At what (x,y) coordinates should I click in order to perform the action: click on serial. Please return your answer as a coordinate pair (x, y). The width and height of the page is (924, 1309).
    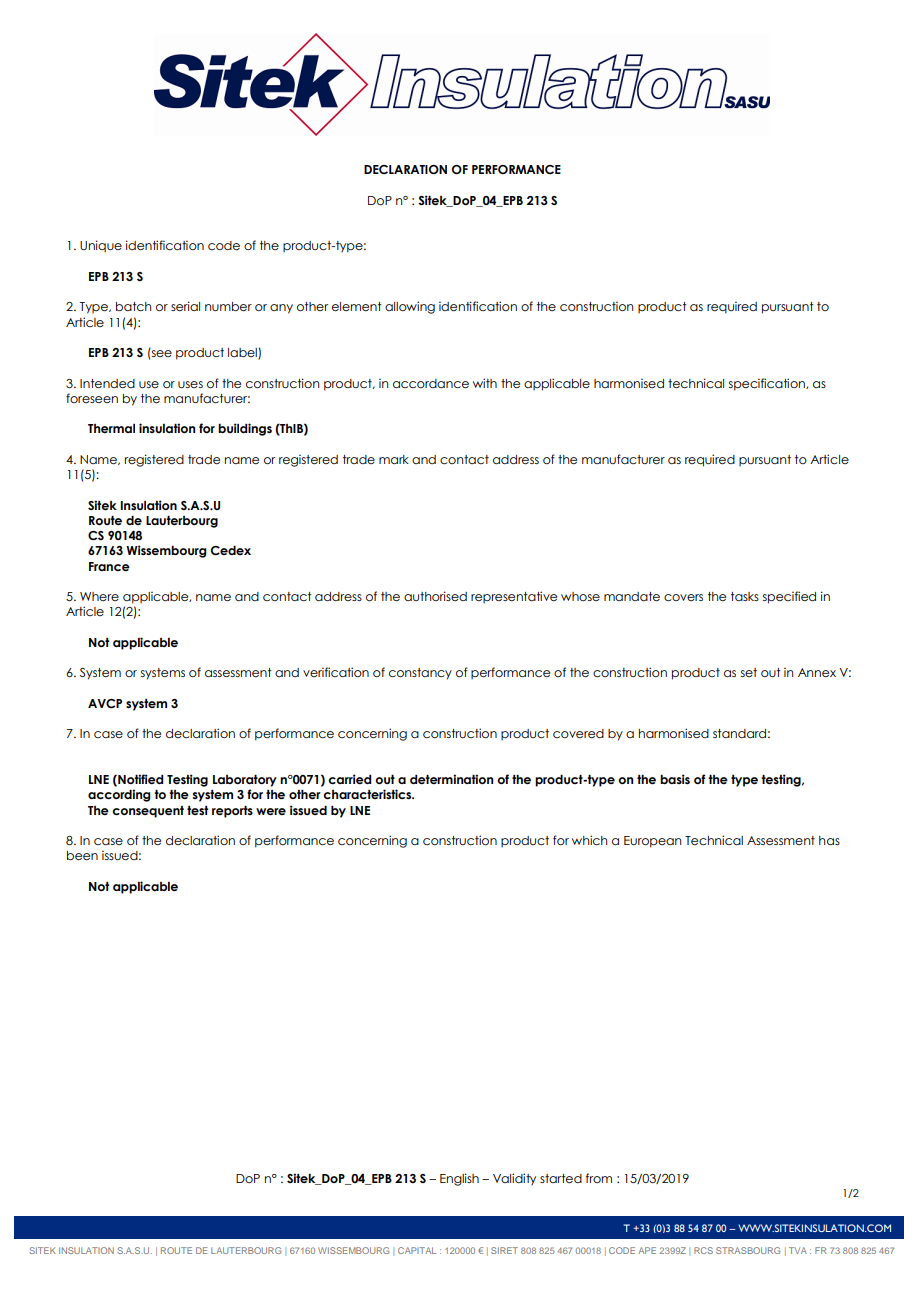
    Looking at the image, I should click on (185, 306).
